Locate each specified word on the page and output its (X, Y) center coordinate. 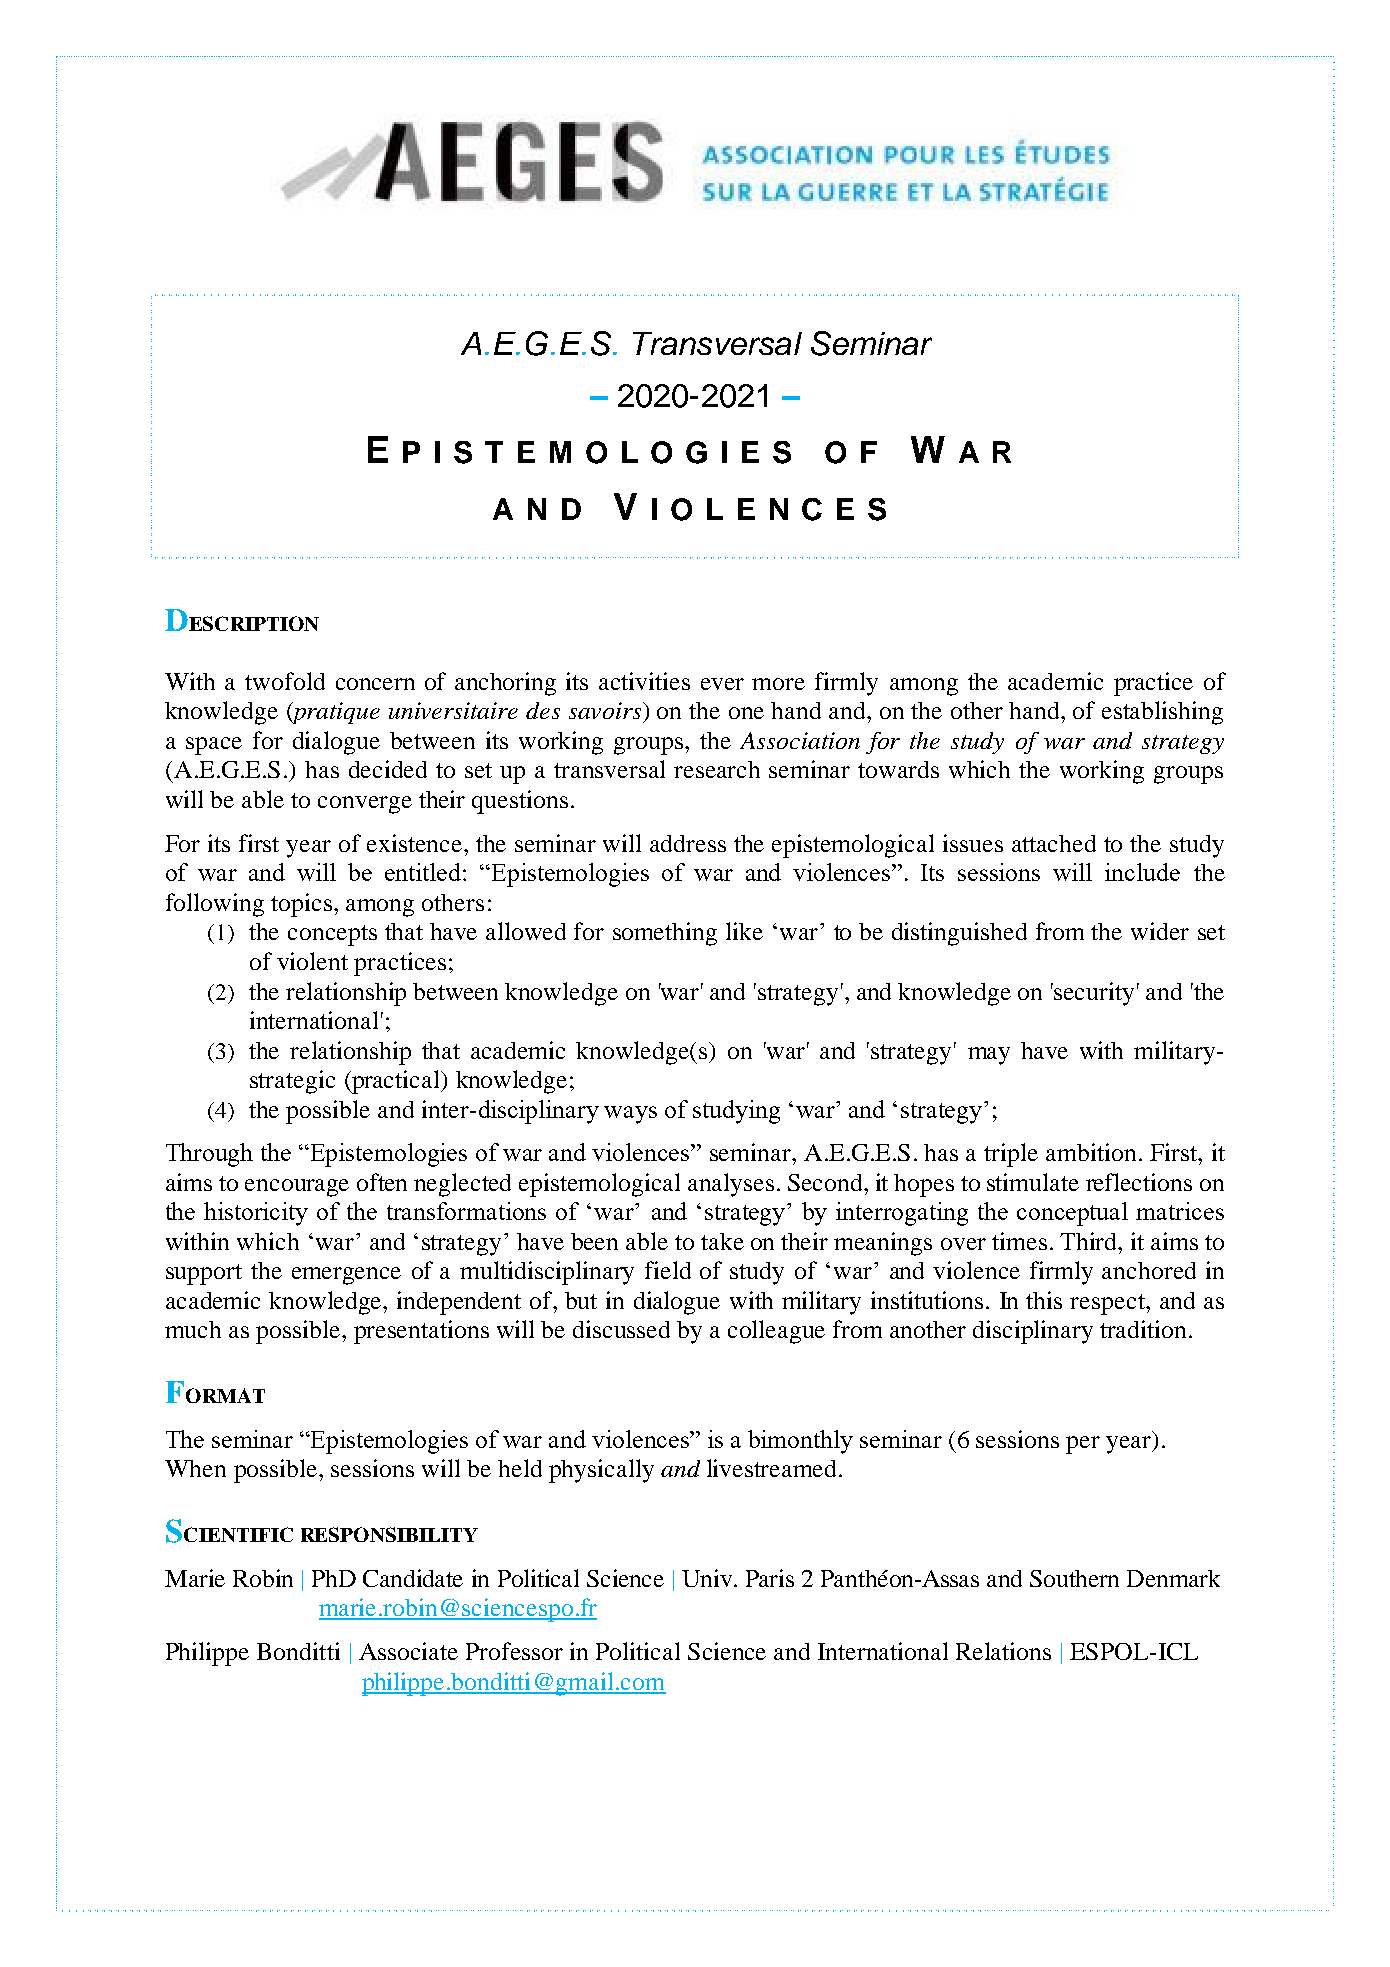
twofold (285, 681)
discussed (621, 1329)
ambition (1091, 1152)
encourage (297, 1188)
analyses (731, 1185)
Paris (770, 1578)
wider (1160, 931)
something (665, 934)
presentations (421, 1332)
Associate (408, 1651)
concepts (332, 935)
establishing (1162, 713)
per (1083, 1445)
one (746, 713)
